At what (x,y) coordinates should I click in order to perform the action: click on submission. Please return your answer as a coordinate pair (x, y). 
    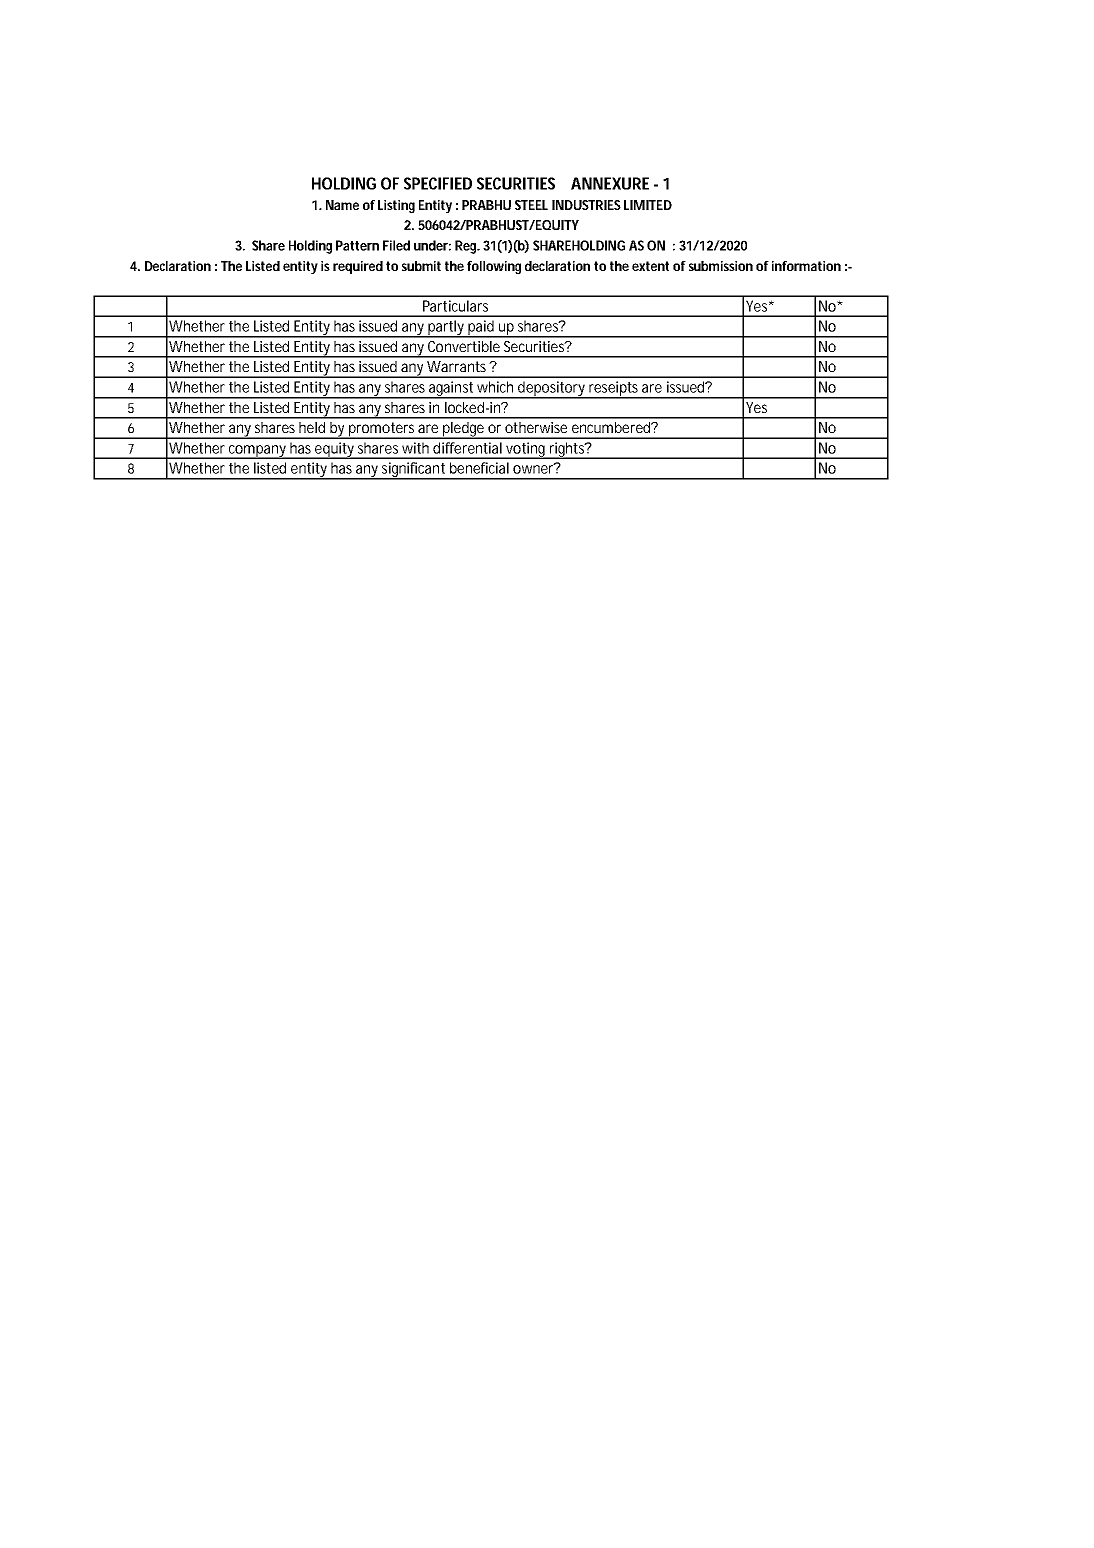
    Looking at the image, I should click on (721, 266).
